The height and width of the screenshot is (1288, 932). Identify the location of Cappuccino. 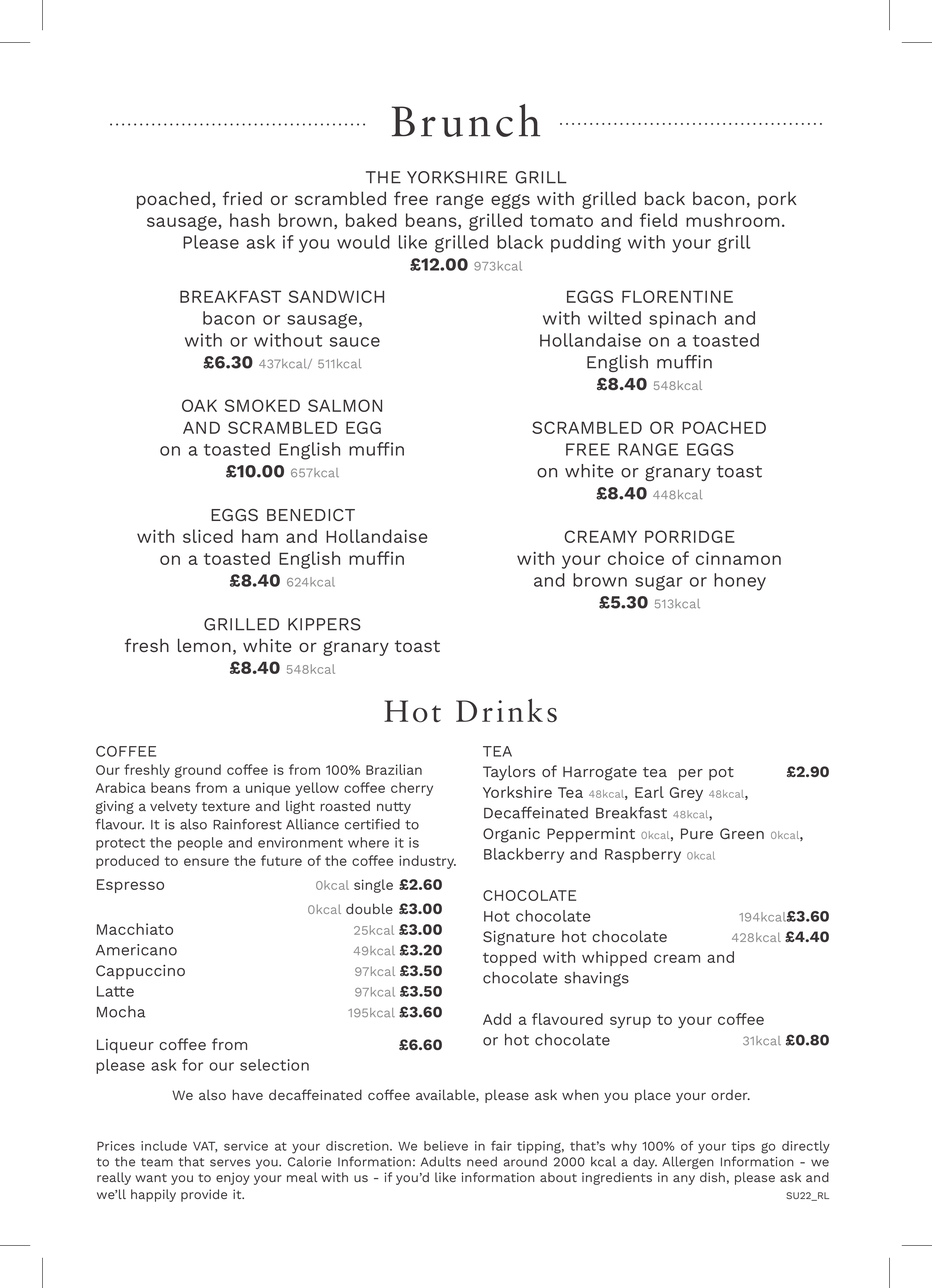
(140, 972).
